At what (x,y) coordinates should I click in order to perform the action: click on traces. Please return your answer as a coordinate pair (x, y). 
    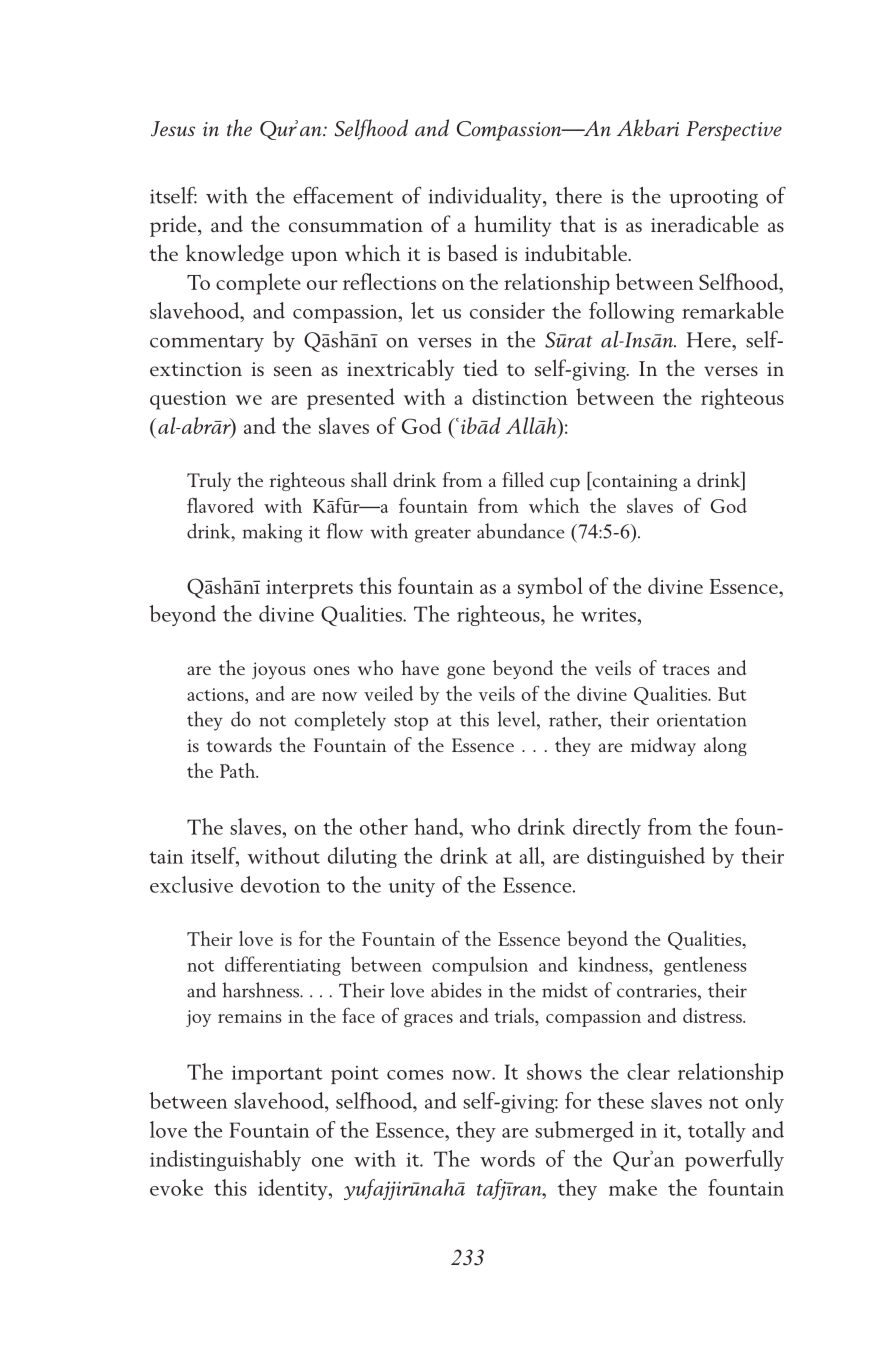
    Looking at the image, I should click on (686, 669).
